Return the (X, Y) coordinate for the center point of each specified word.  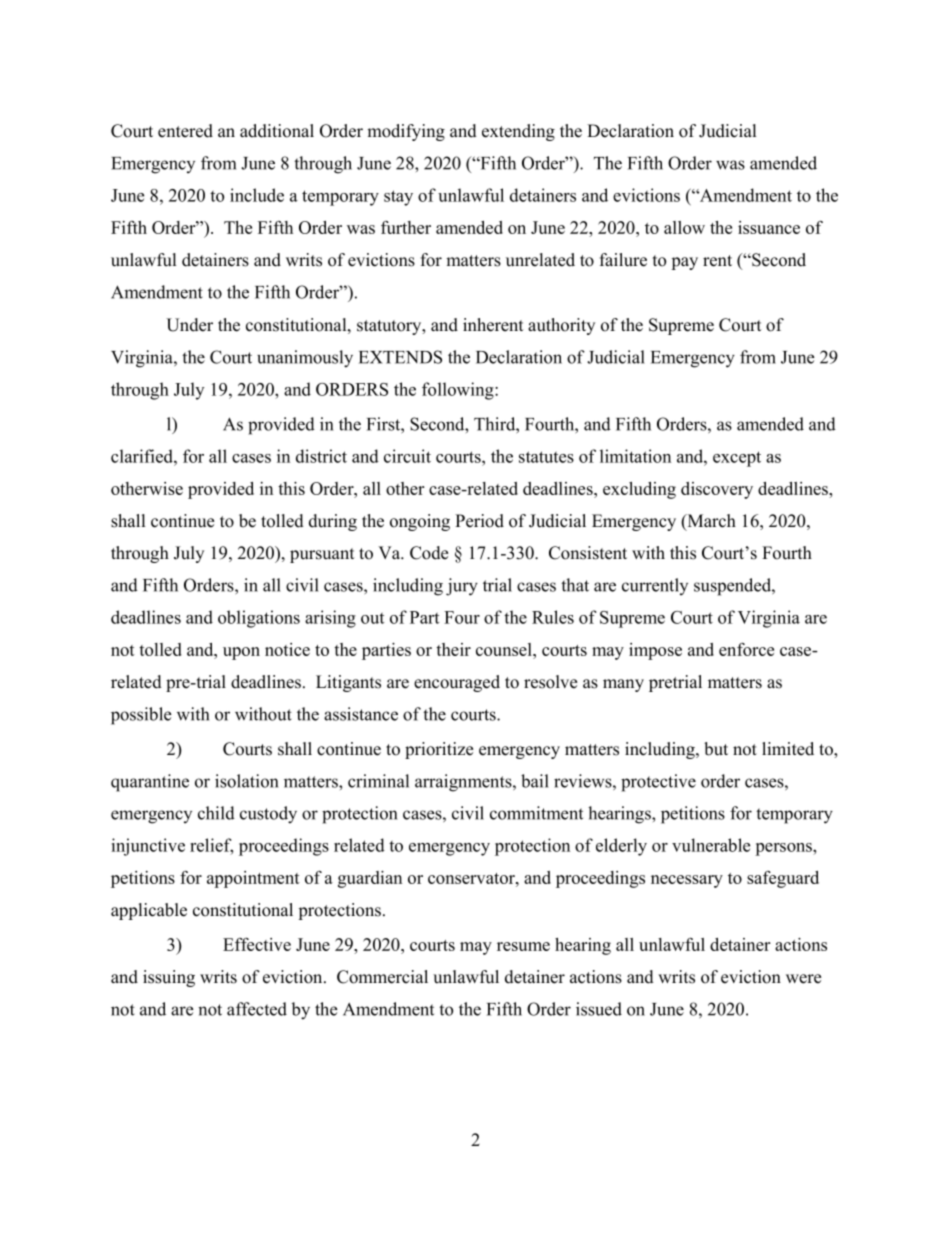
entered (185, 131)
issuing (169, 978)
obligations (259, 619)
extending (518, 132)
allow (684, 227)
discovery (717, 490)
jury (462, 587)
